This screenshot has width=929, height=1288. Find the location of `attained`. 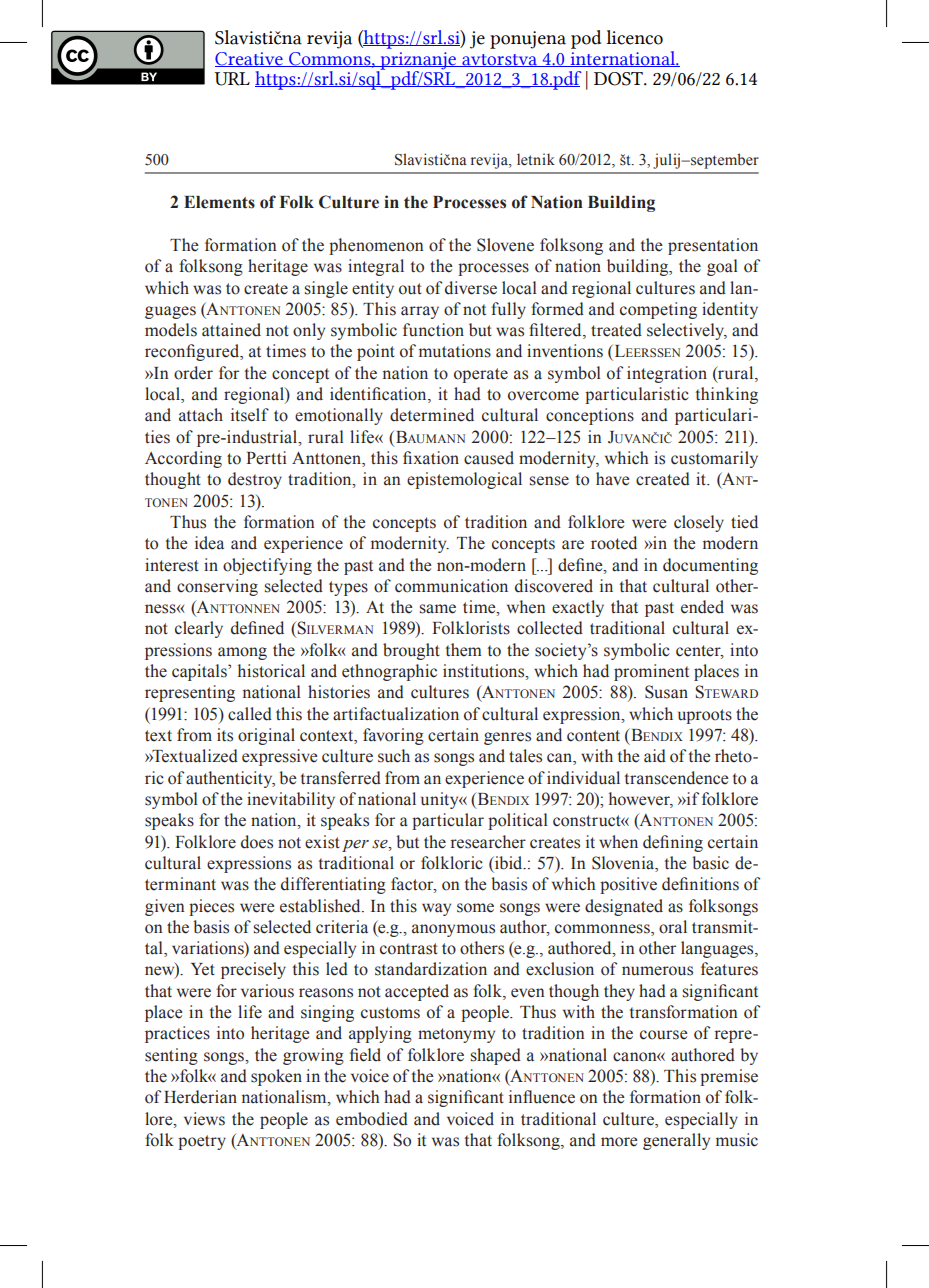

attained is located at coordinates (231, 330).
